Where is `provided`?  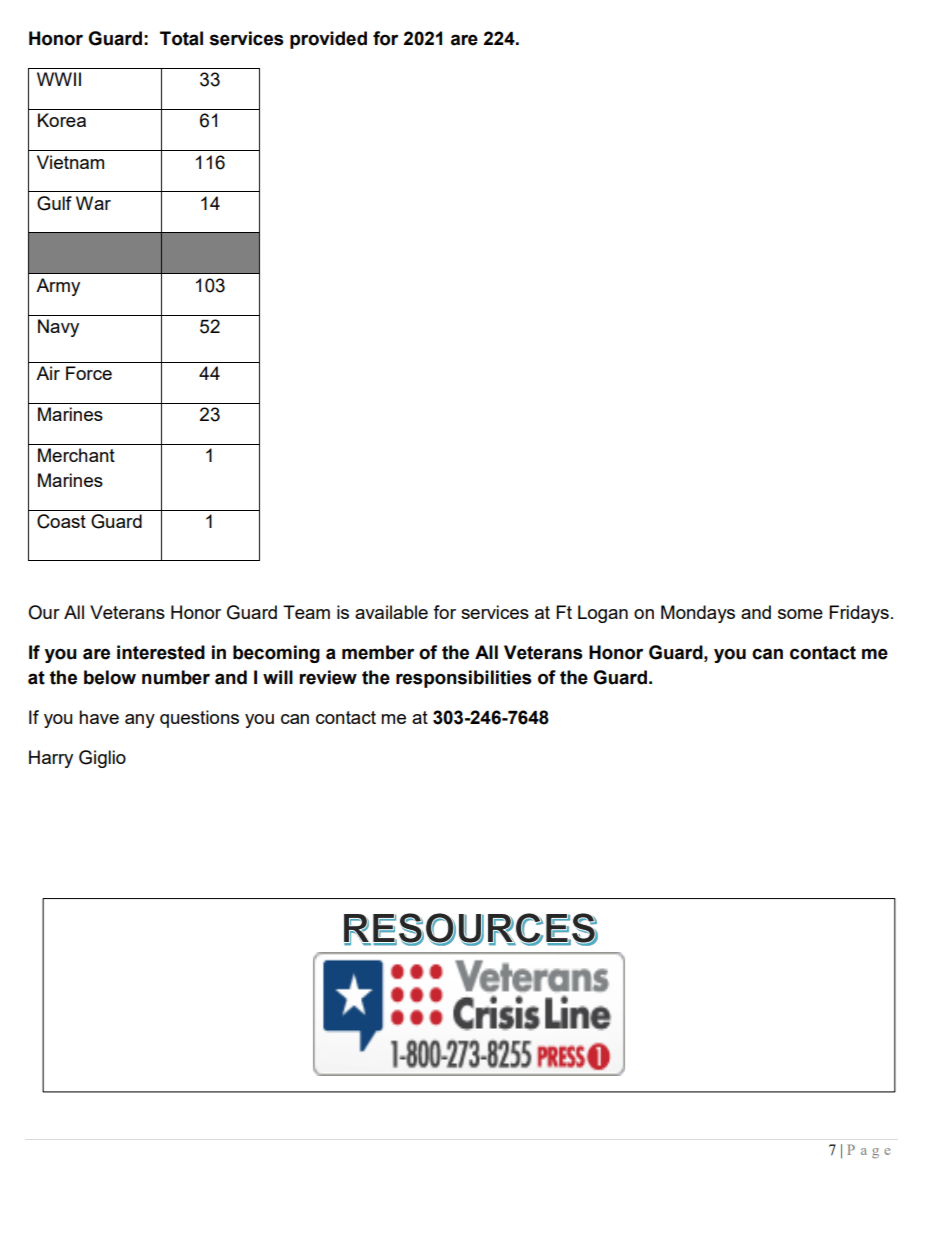 provided is located at coordinates (328, 40).
